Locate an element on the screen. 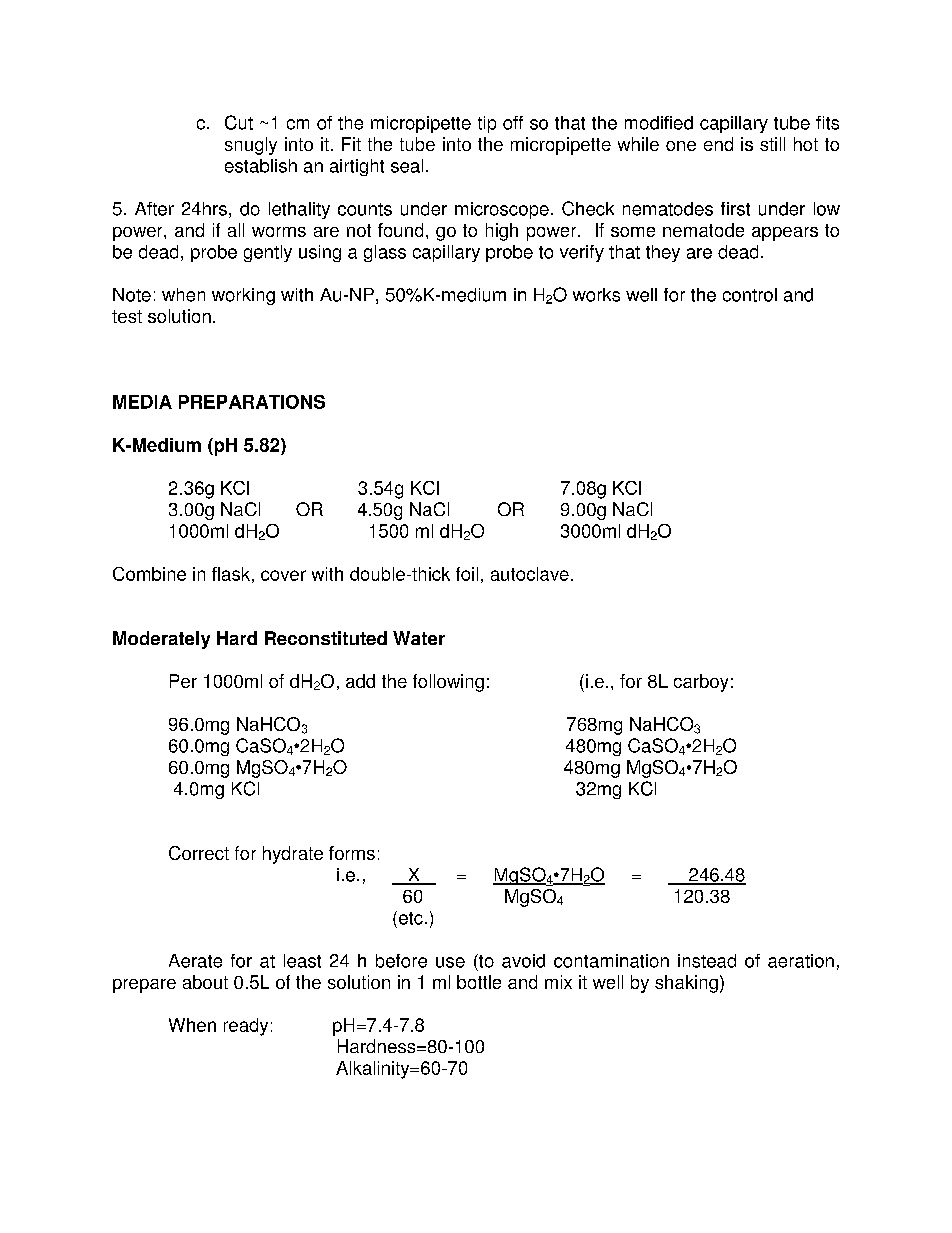 Image resolution: width=952 pixels, height=1233 pixels. about is located at coordinates (205, 982).
